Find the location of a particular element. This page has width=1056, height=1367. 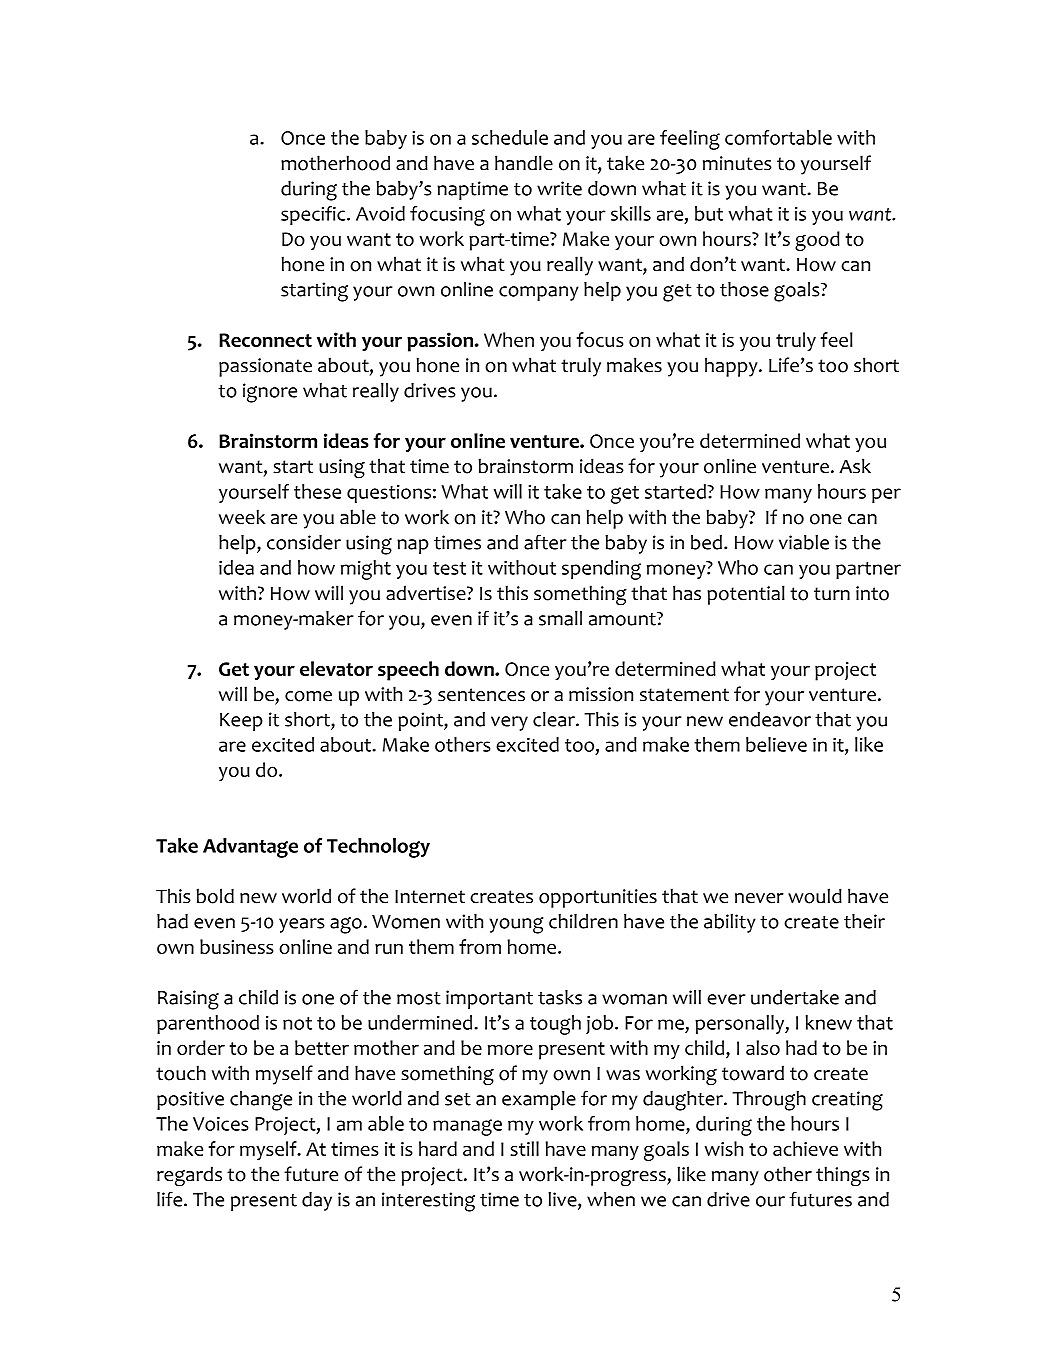

sentences is located at coordinates (481, 695).
